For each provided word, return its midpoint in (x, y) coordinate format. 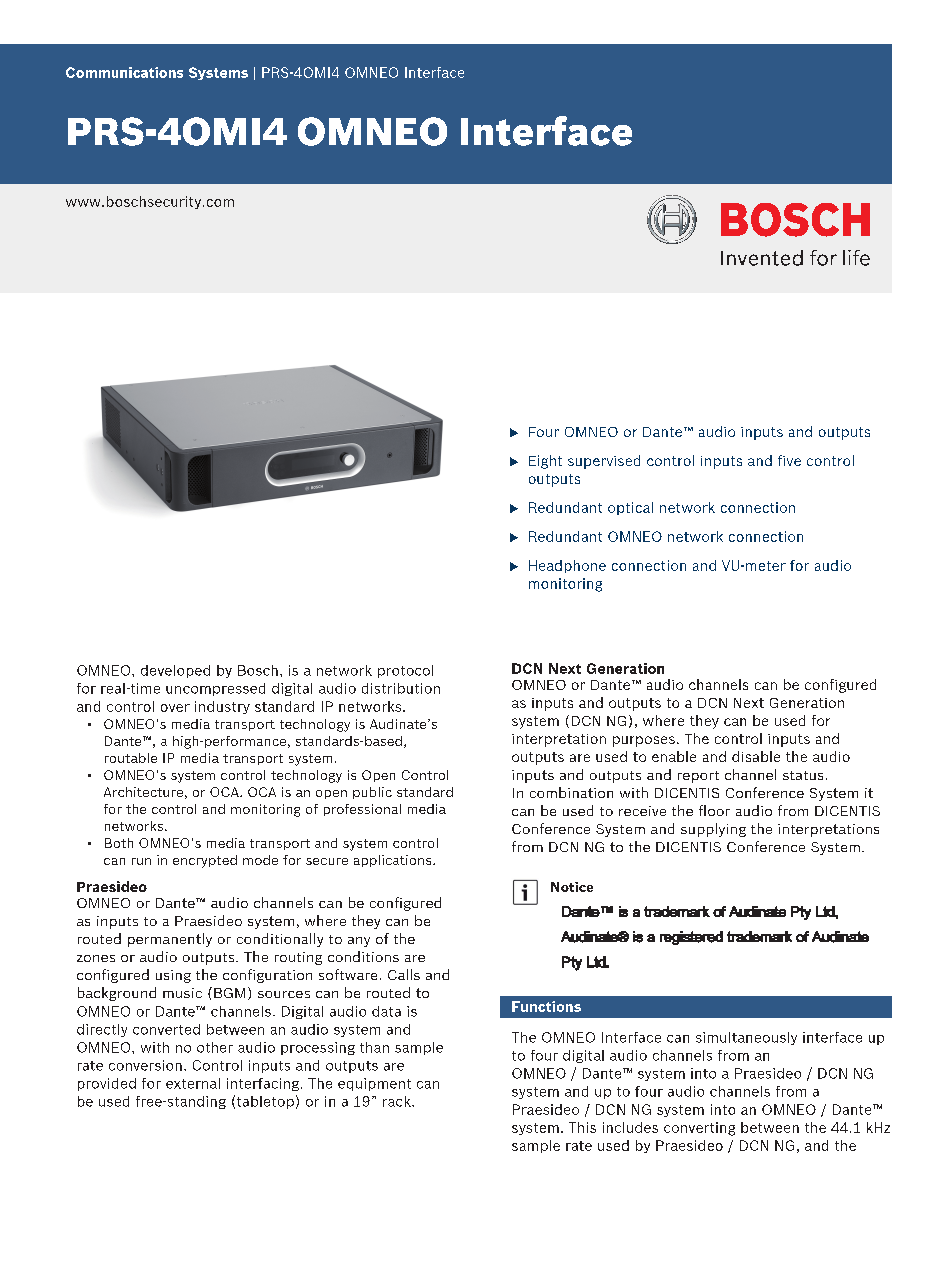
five (789, 460)
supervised (604, 462)
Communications (124, 72)
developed (175, 671)
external (193, 1083)
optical (630, 508)
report (698, 777)
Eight (545, 462)
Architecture (143, 792)
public (372, 793)
